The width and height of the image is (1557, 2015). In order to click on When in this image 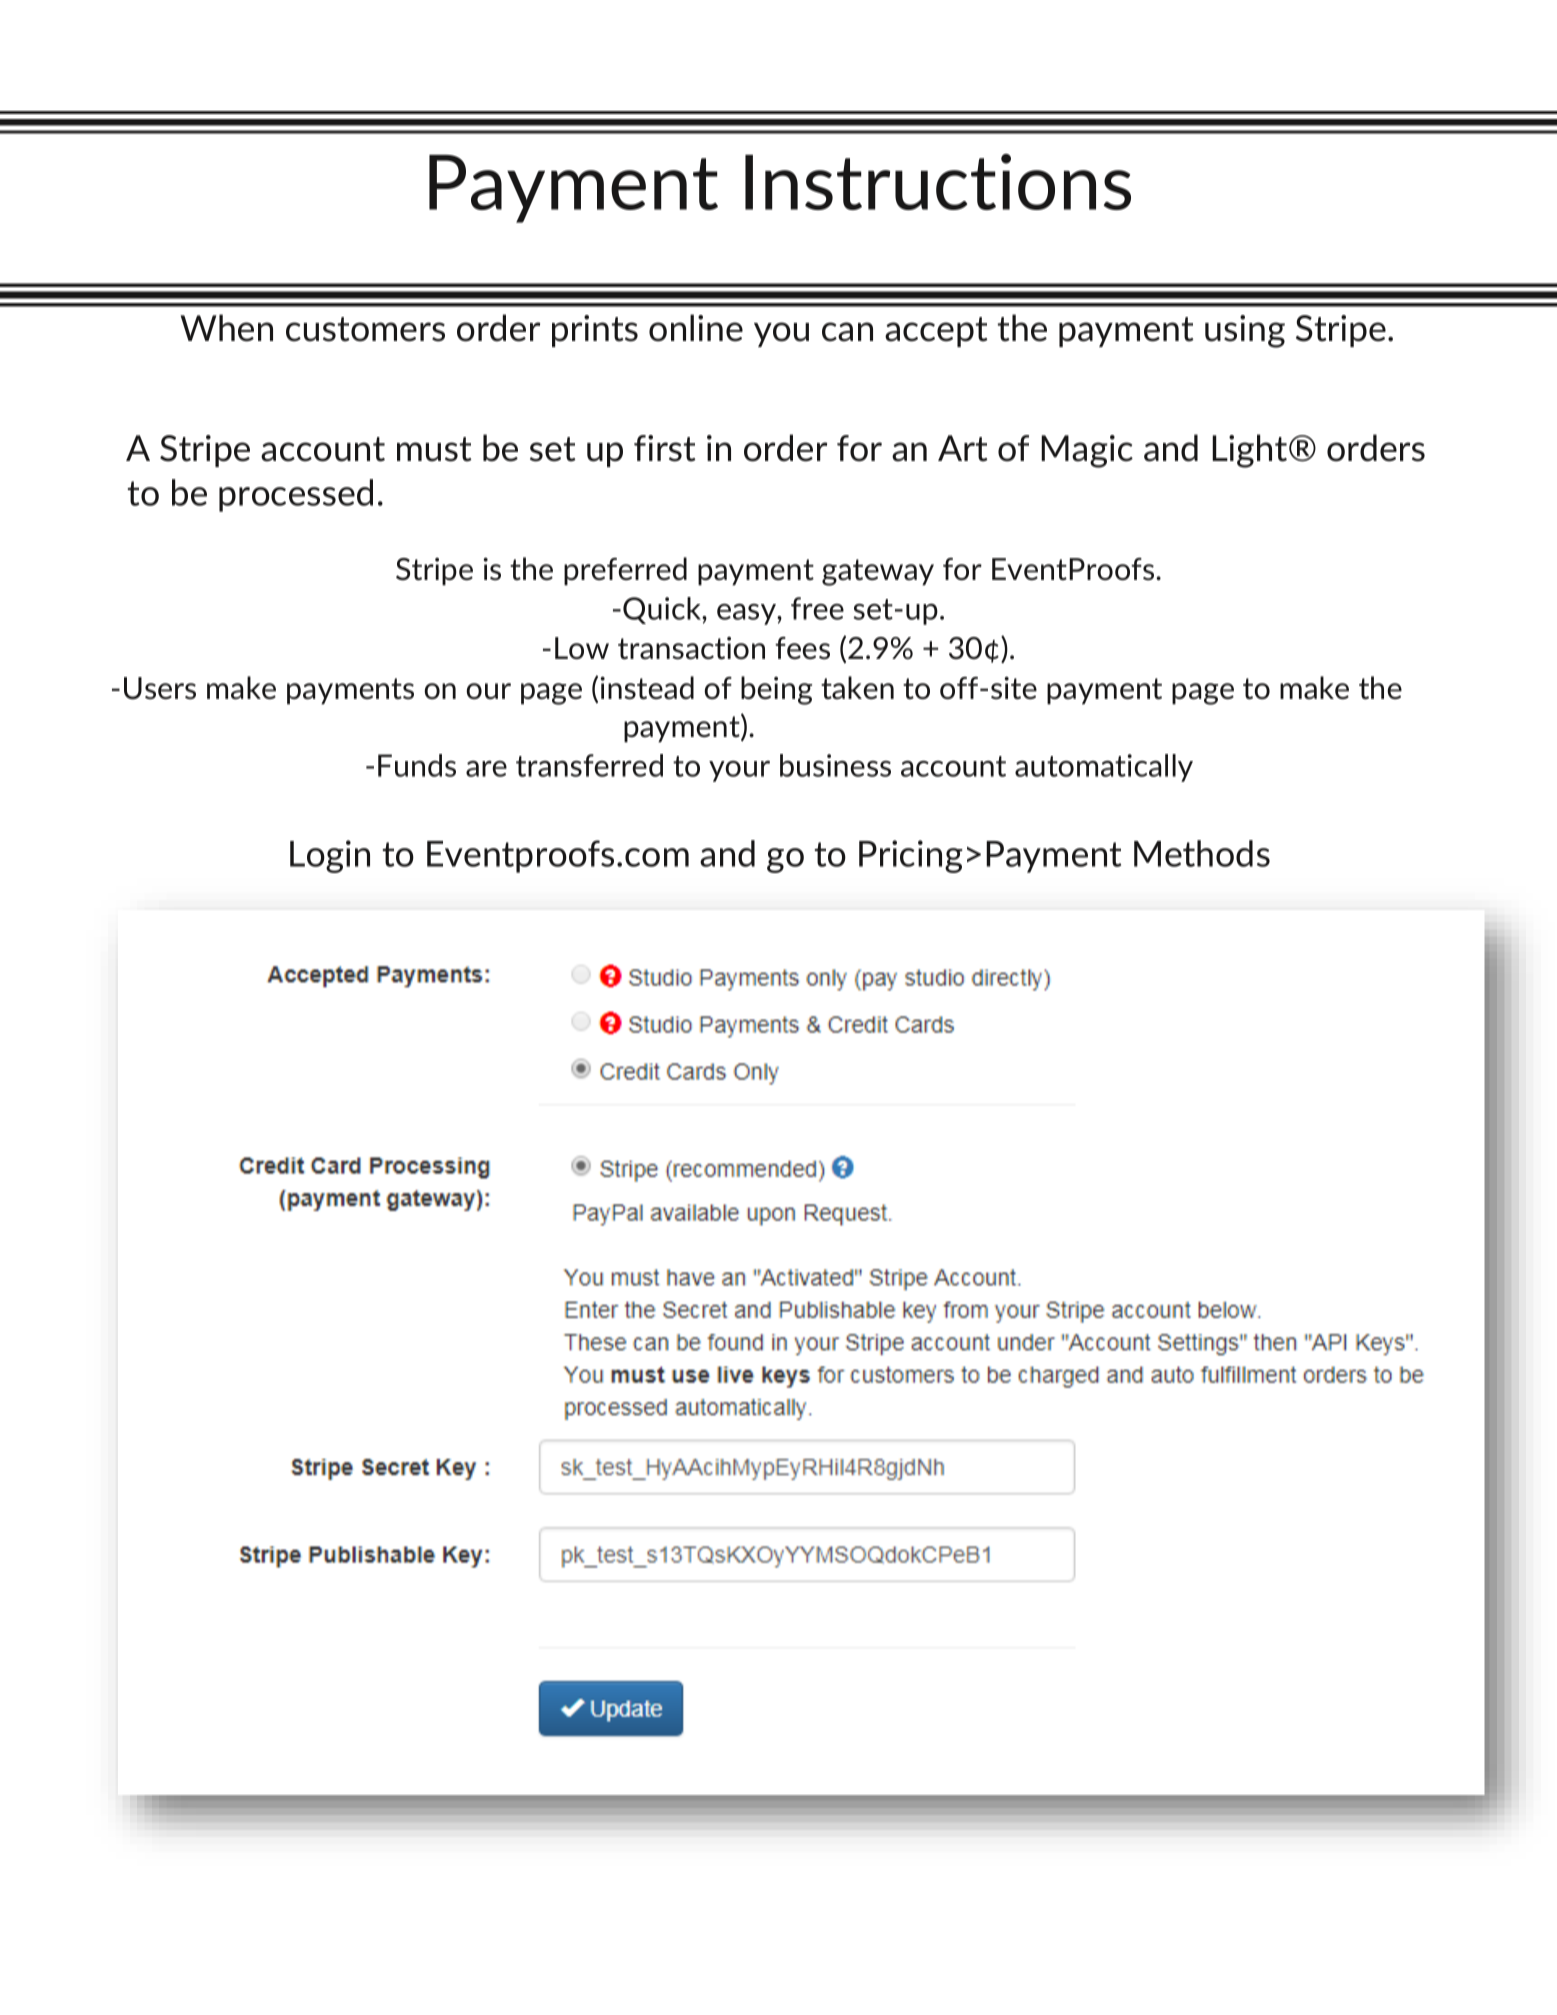, I will do `click(226, 328)`.
